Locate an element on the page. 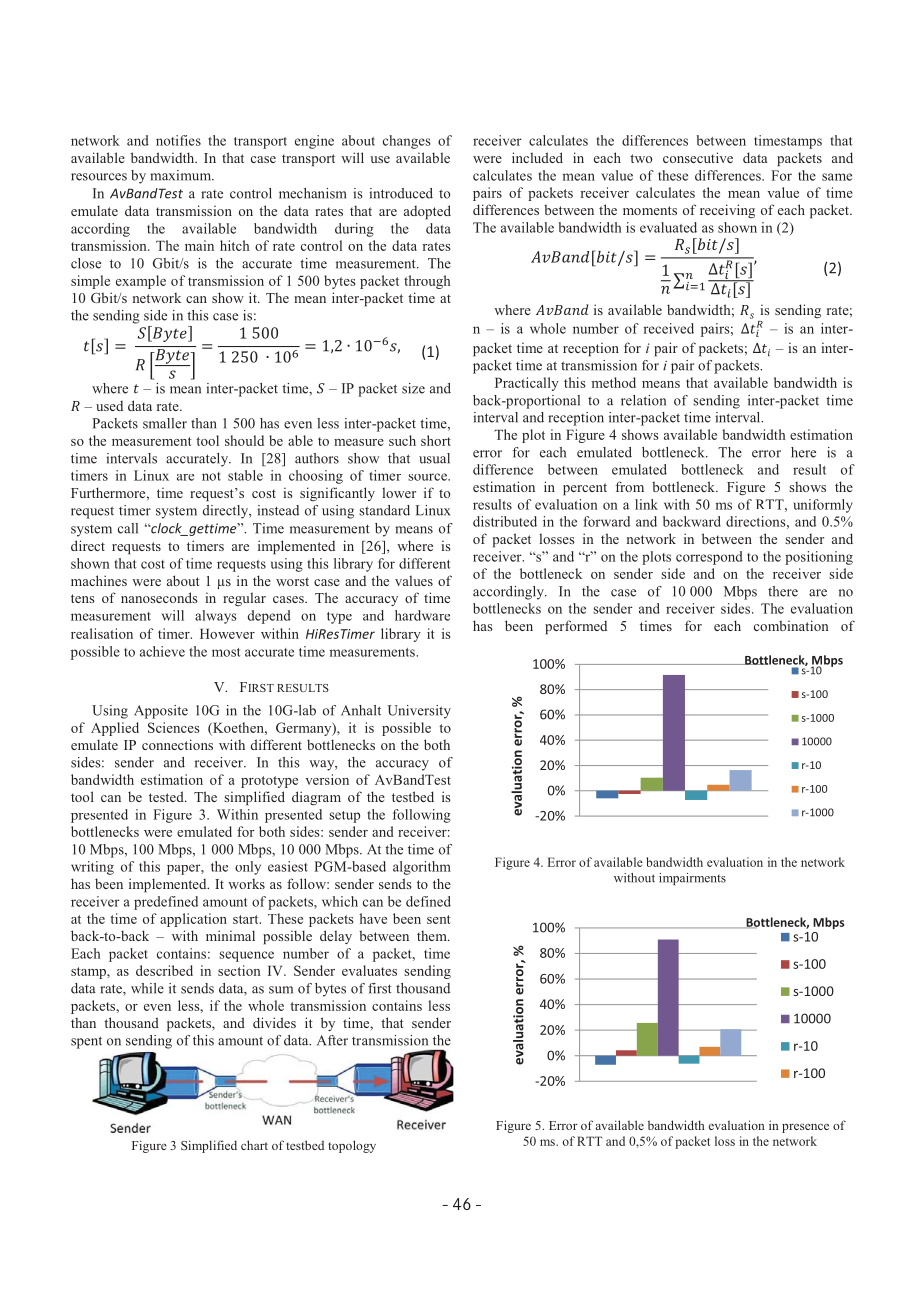 The height and width of the image is (1308, 924). introduced is located at coordinates (401, 193).
